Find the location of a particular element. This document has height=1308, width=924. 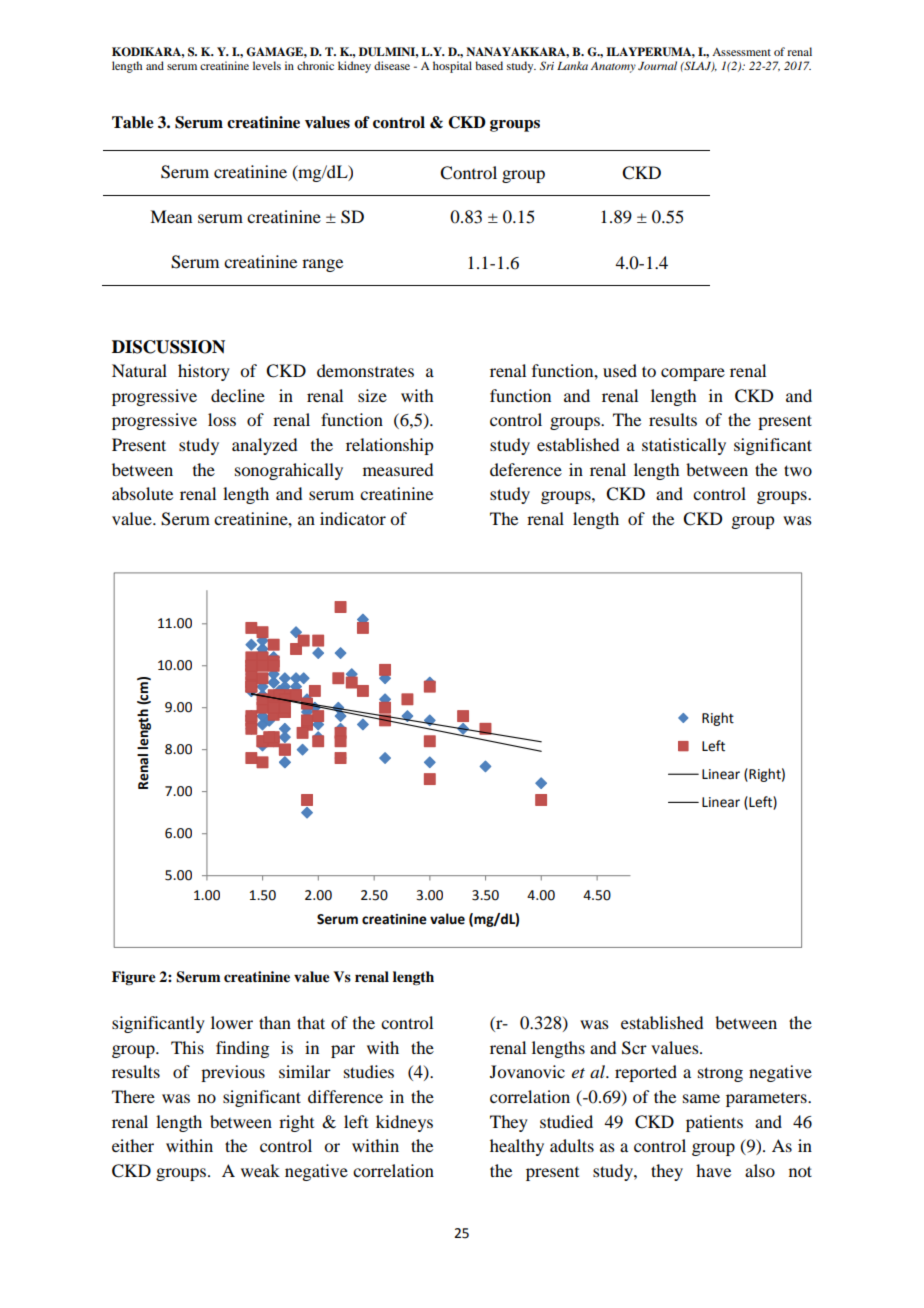

Figure is located at coordinates (134, 978).
